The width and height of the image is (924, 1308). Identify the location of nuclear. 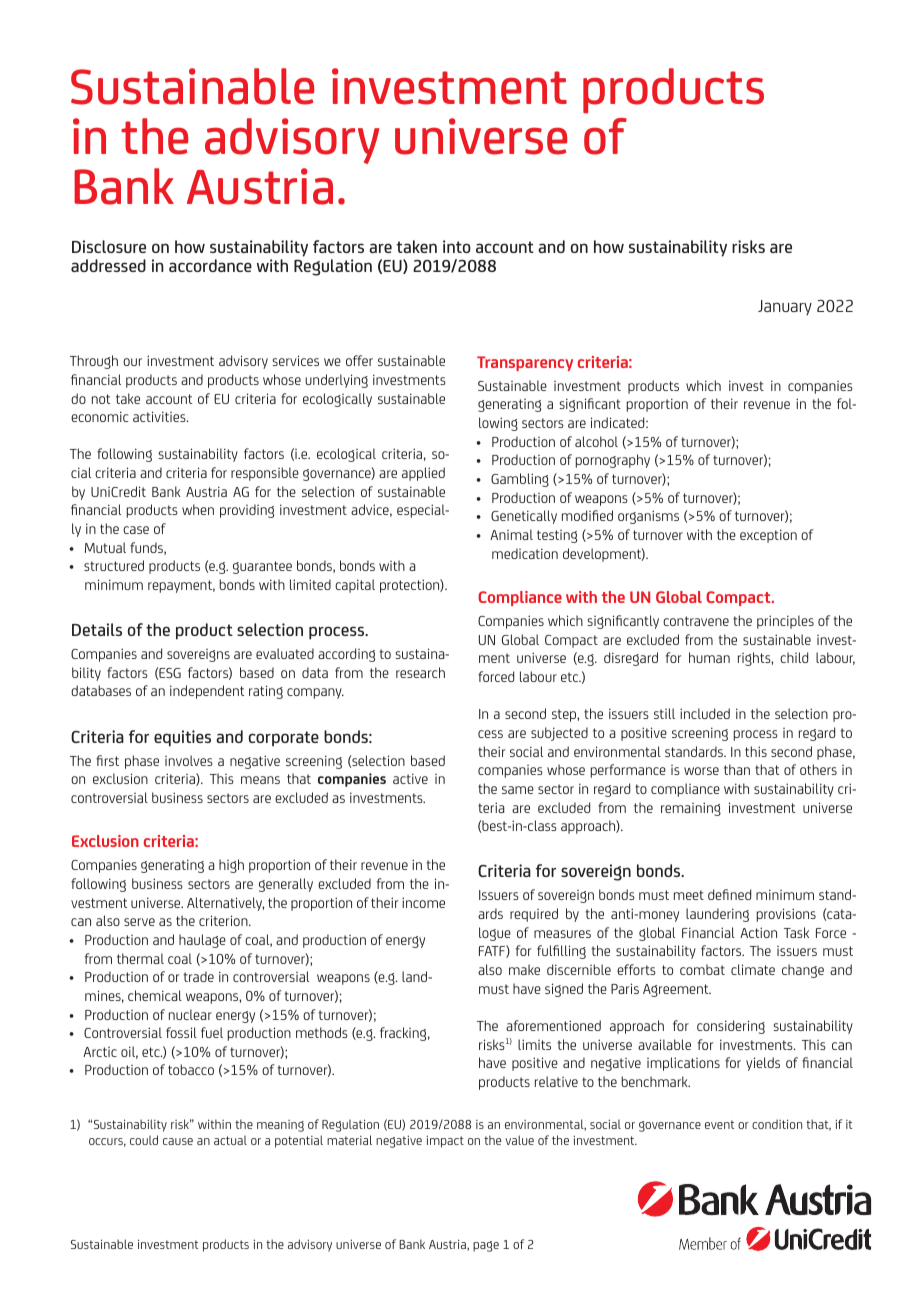
(190, 1014).
